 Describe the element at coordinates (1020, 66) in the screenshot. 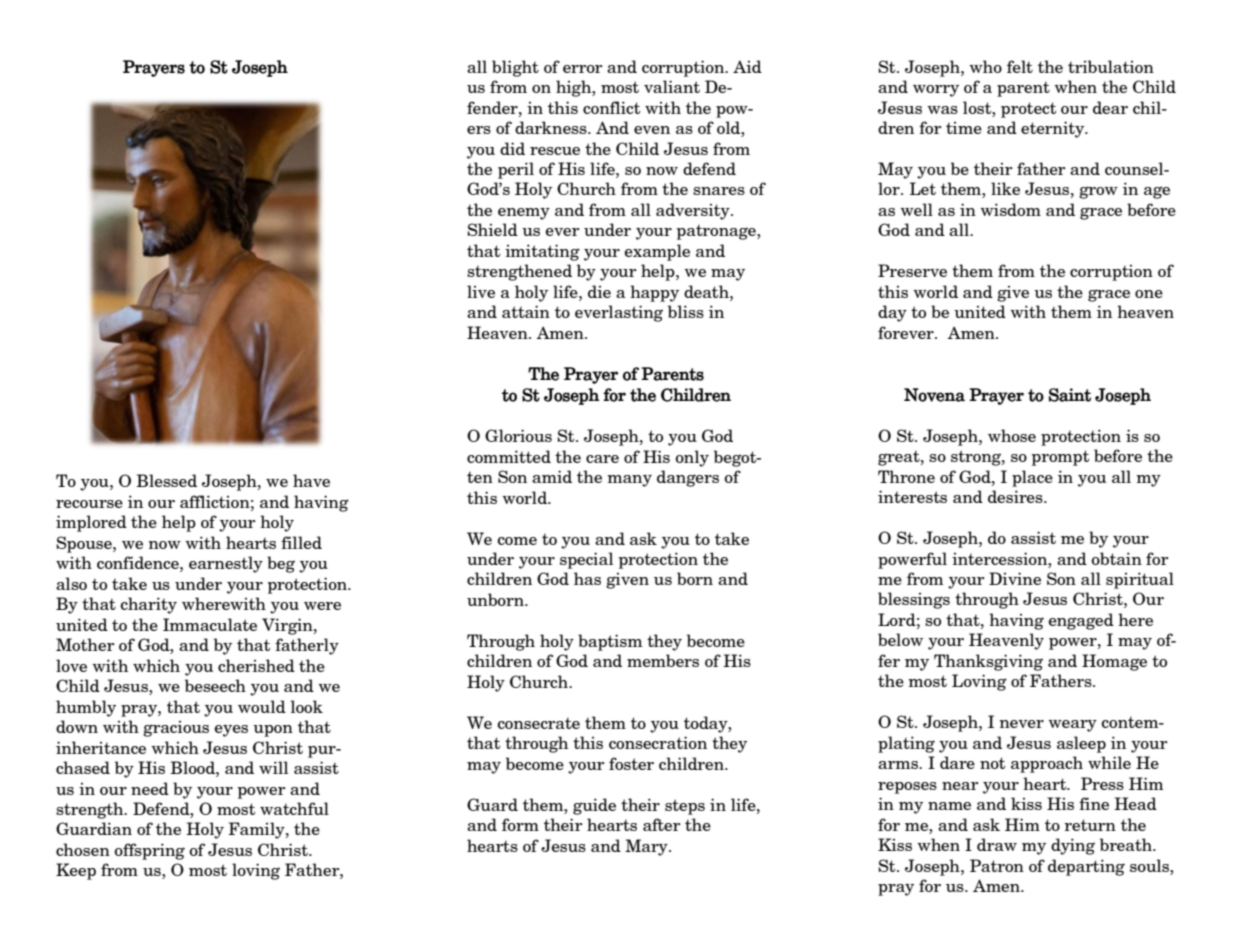

I see `felt` at that location.
